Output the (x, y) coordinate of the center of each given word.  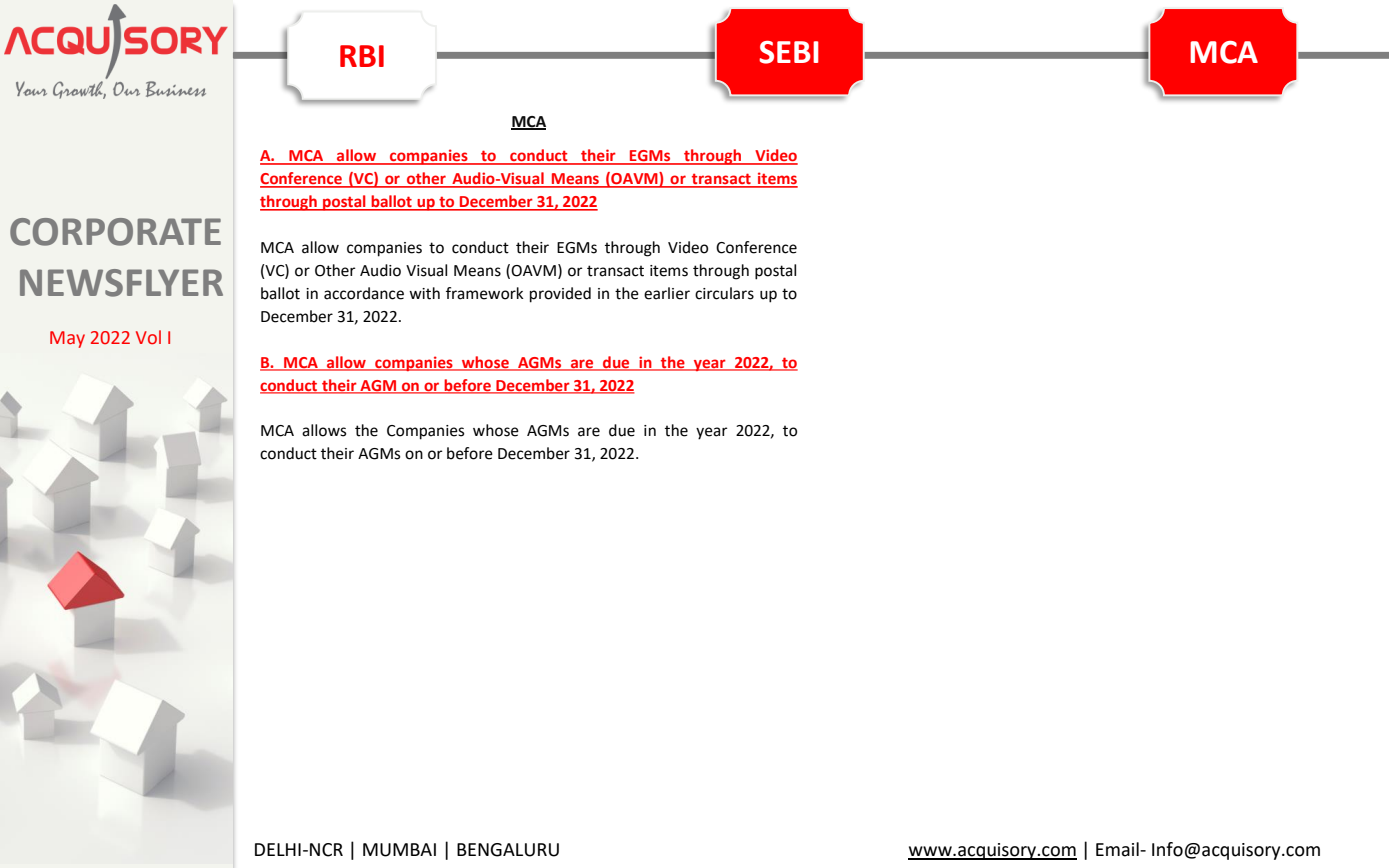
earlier (667, 293)
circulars (724, 293)
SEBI (789, 52)
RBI (362, 56)
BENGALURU (508, 850)
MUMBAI (399, 850)
